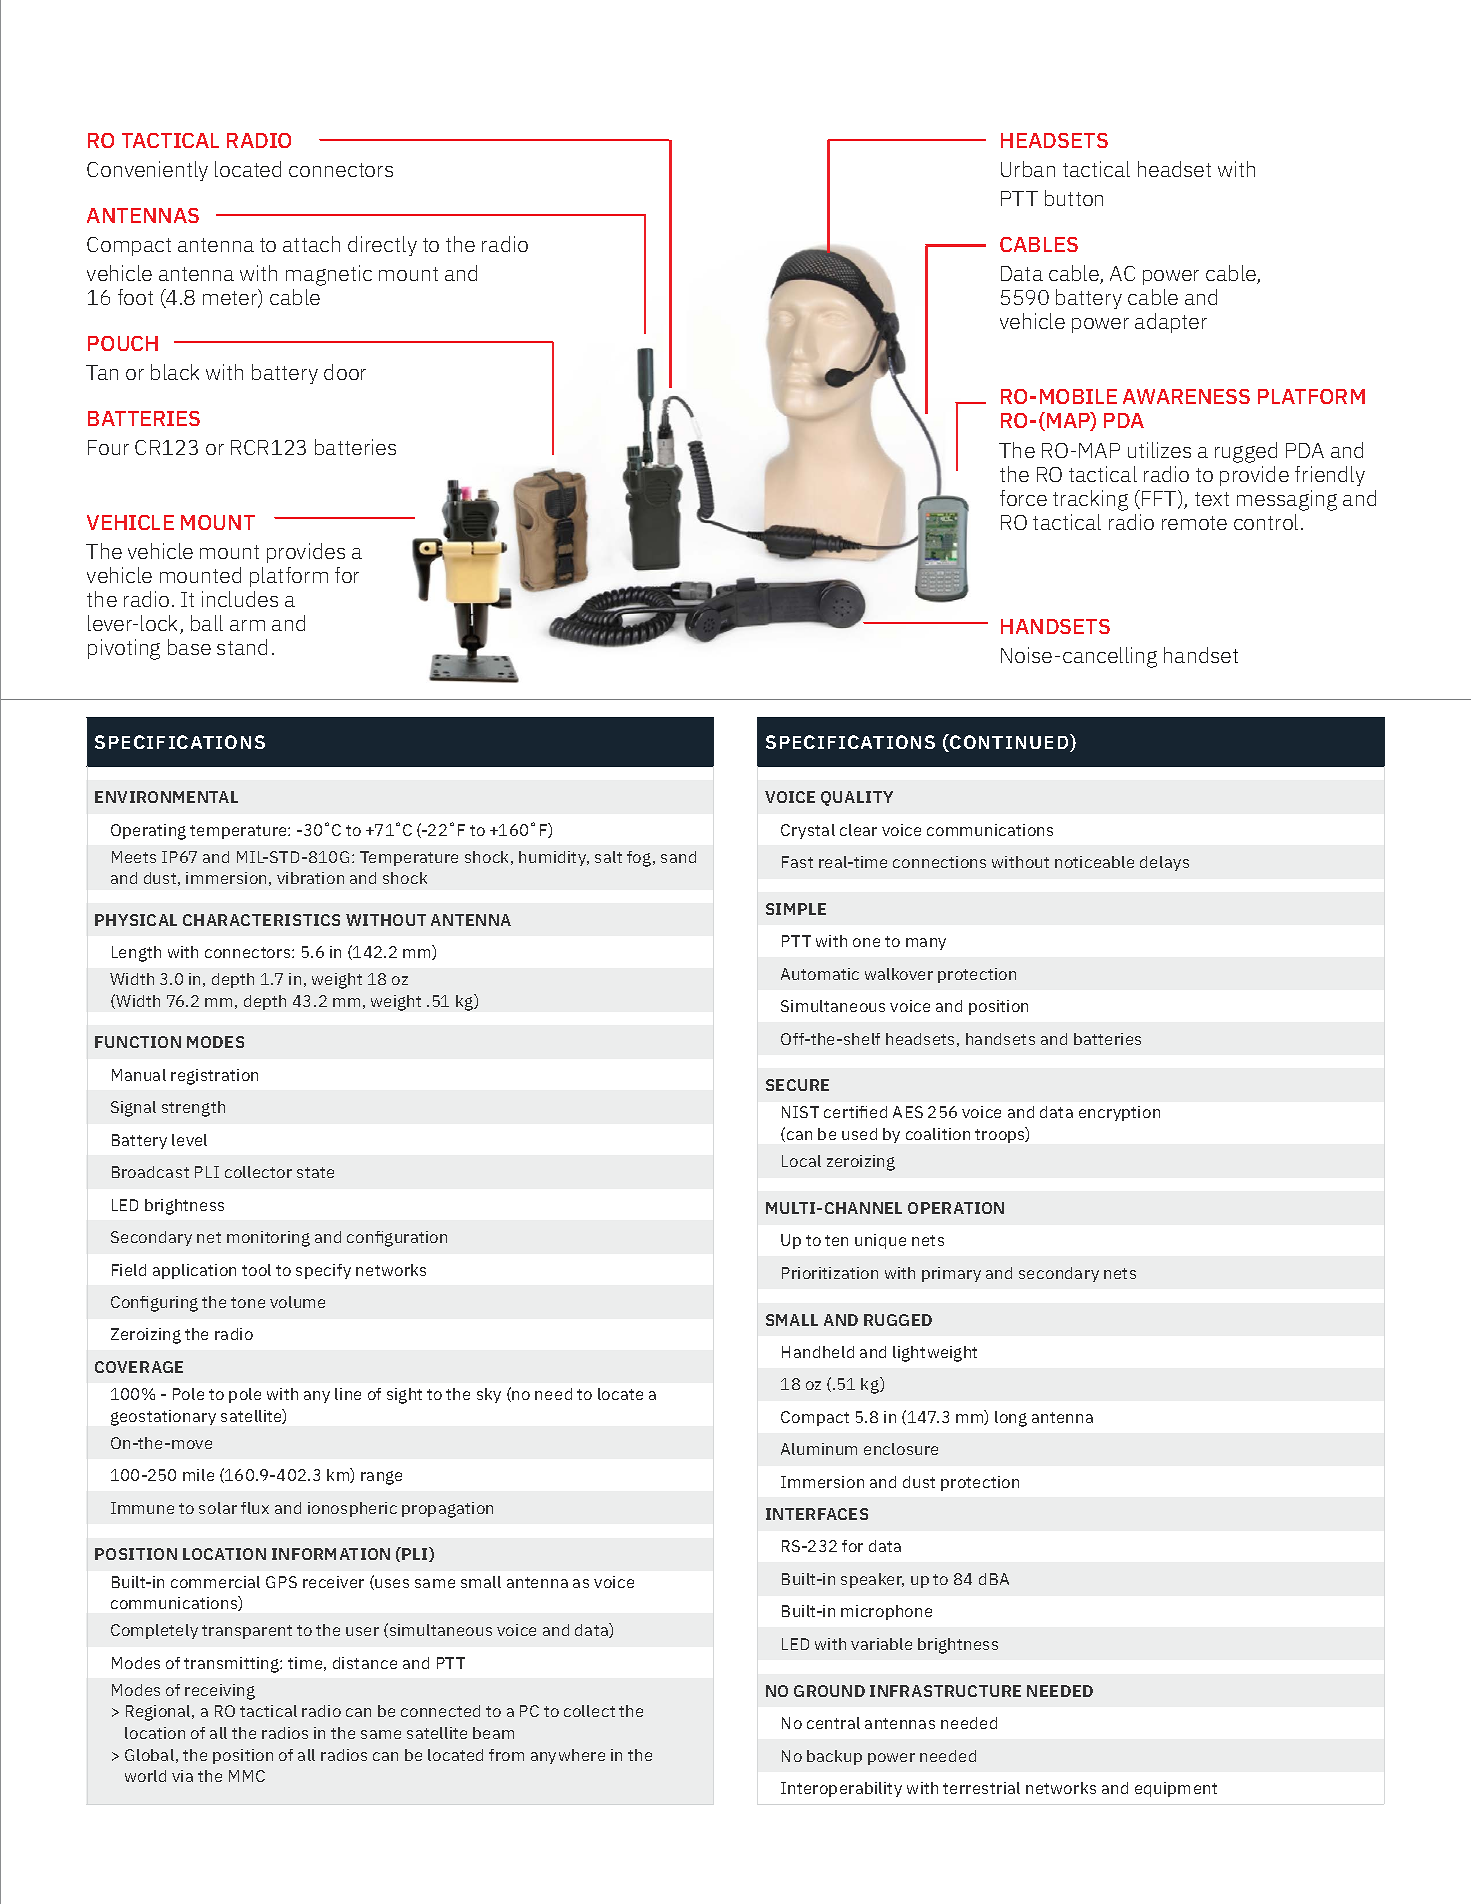  Describe the element at coordinates (311, 244) in the page. I see `attach` at that location.
